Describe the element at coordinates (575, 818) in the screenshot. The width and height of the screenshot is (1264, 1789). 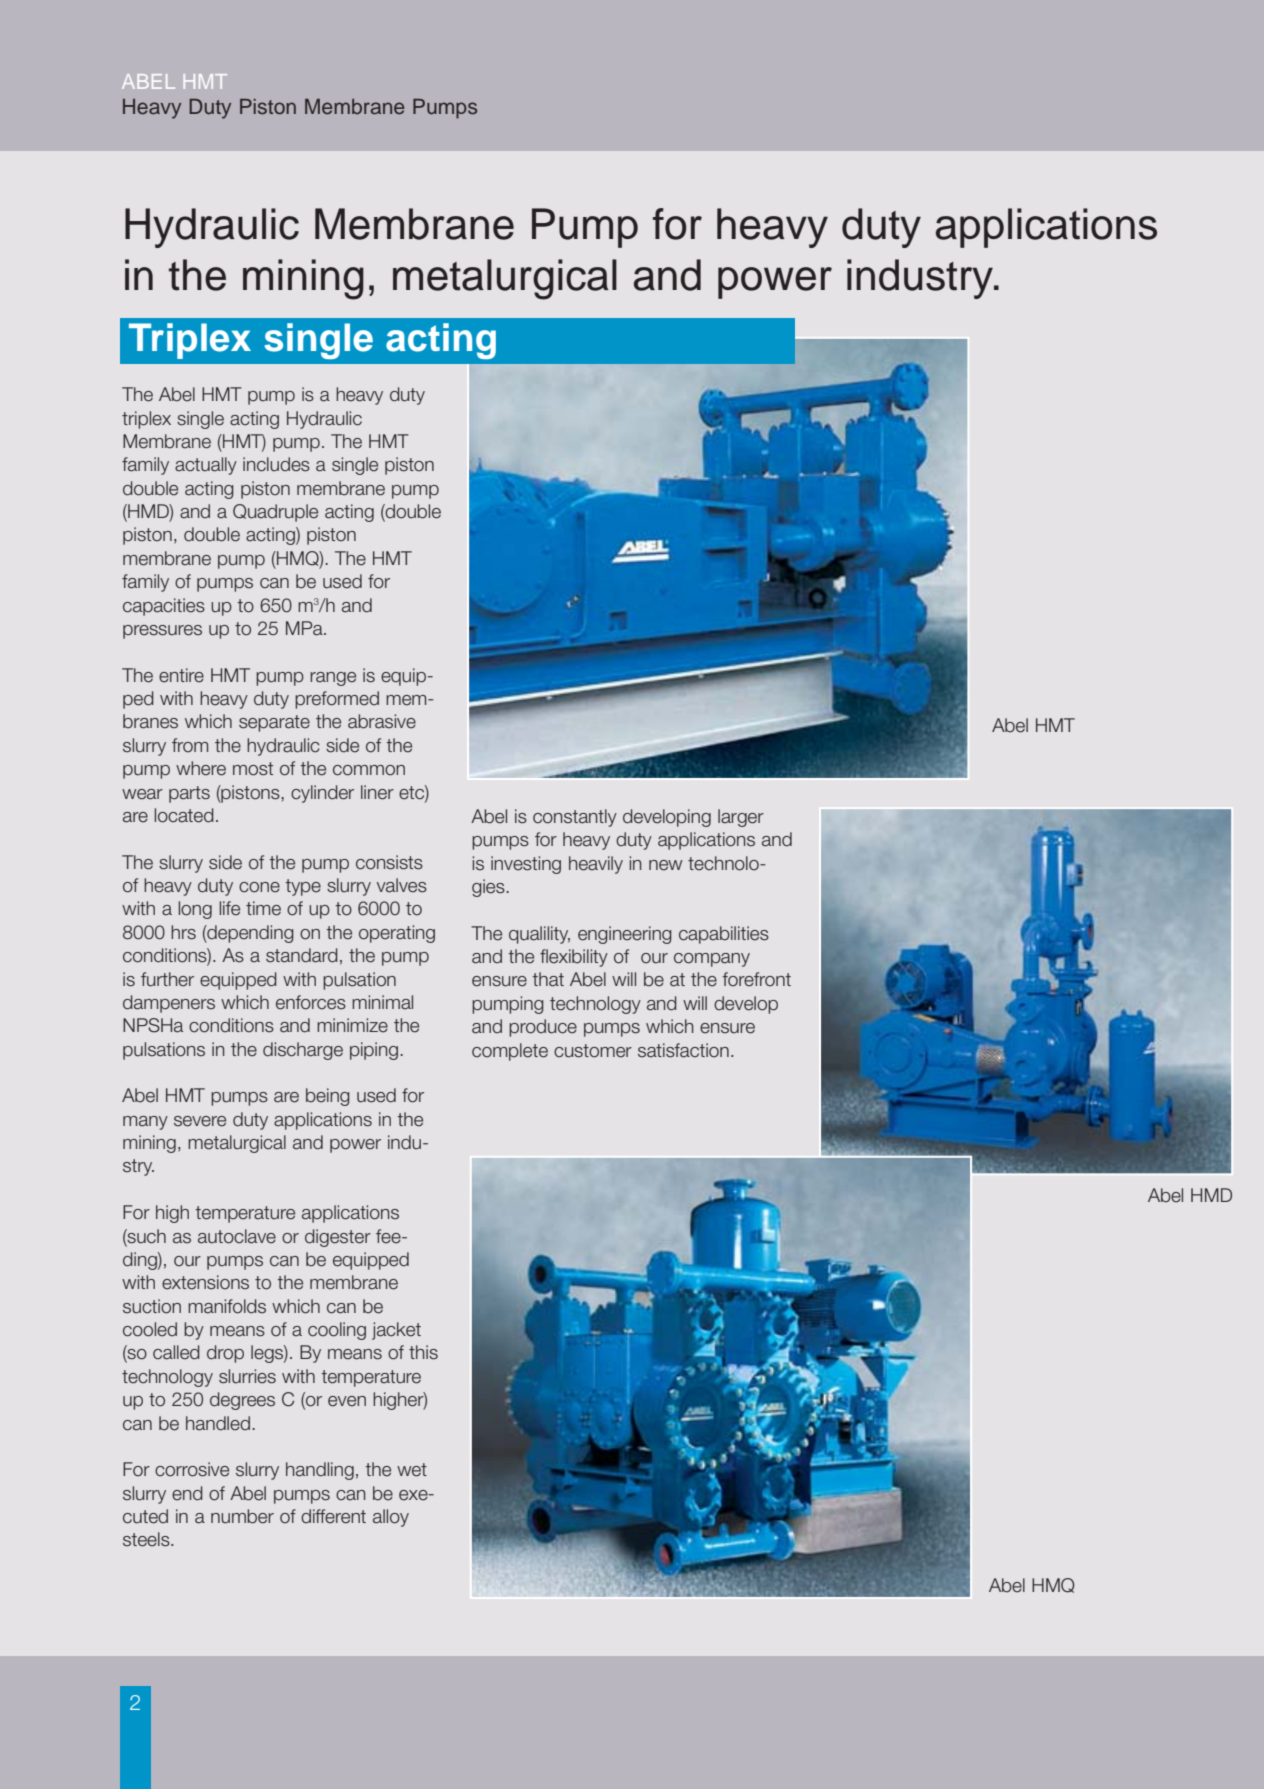
I see `constantly` at that location.
